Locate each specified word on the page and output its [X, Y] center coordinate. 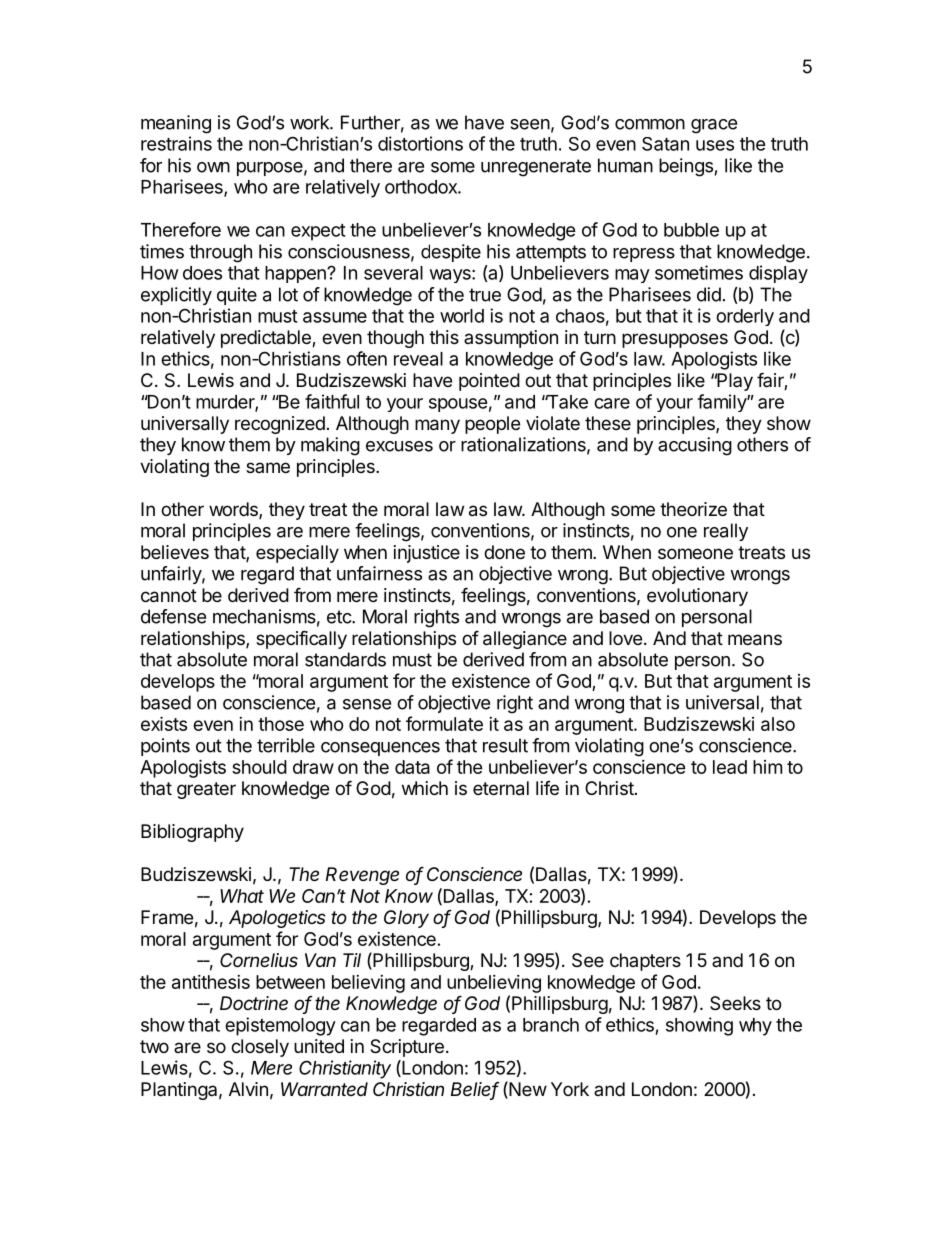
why [755, 1027]
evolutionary [697, 597]
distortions [420, 143]
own [213, 167]
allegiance [525, 640]
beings [686, 167]
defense [173, 616]
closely [260, 1048]
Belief [475, 1090]
